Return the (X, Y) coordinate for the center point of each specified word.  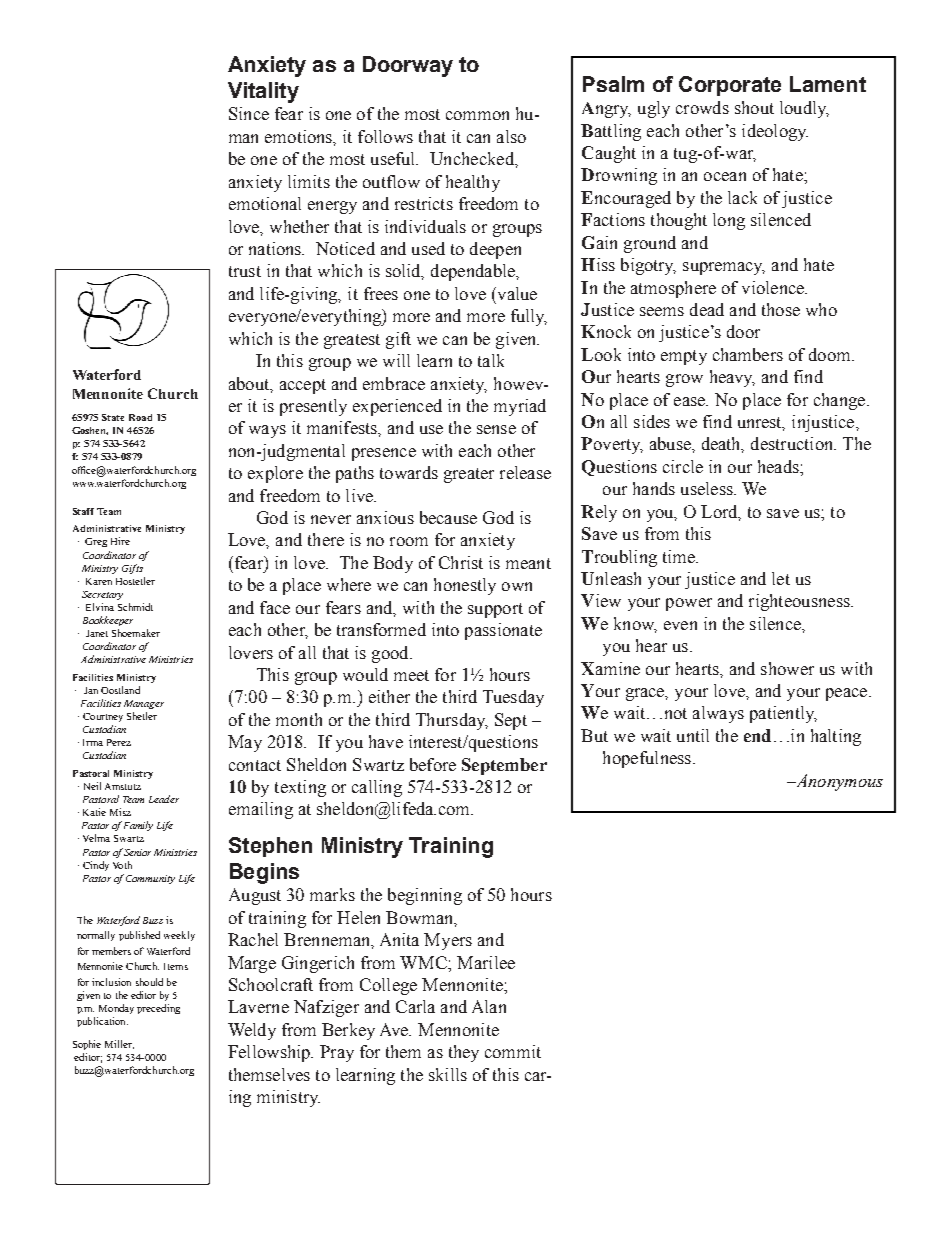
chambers (748, 354)
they (464, 1053)
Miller (119, 1044)
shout (754, 107)
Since (249, 113)
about (250, 384)
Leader (164, 799)
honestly (465, 586)
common (477, 115)
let (781, 578)
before (433, 764)
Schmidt (135, 607)
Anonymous (838, 782)
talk (491, 360)
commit (513, 1051)
